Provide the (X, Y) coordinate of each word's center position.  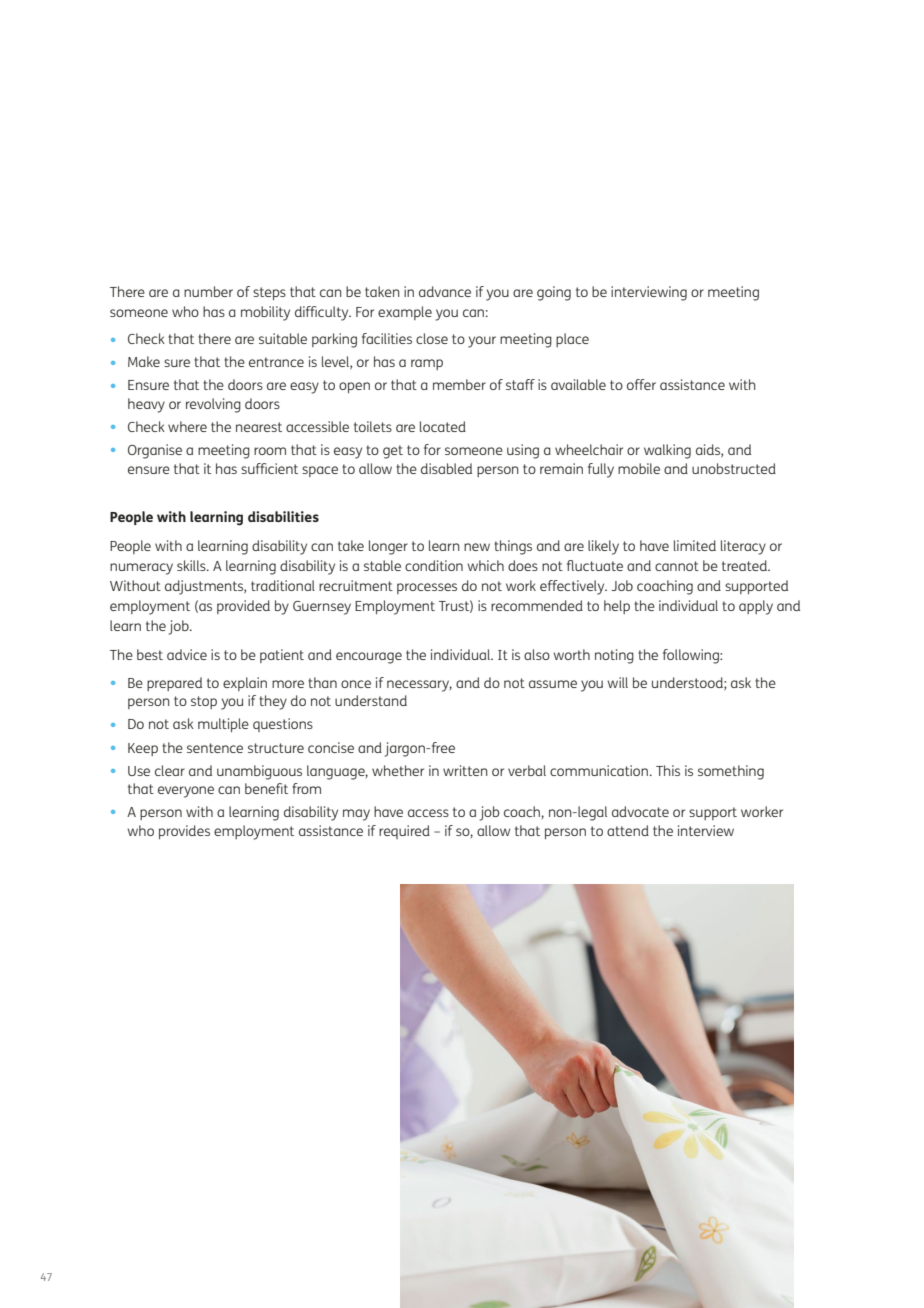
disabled (446, 468)
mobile (639, 468)
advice (187, 654)
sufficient (269, 468)
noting (614, 656)
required (404, 832)
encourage (369, 658)
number (208, 291)
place (572, 340)
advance (445, 291)
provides (184, 832)
